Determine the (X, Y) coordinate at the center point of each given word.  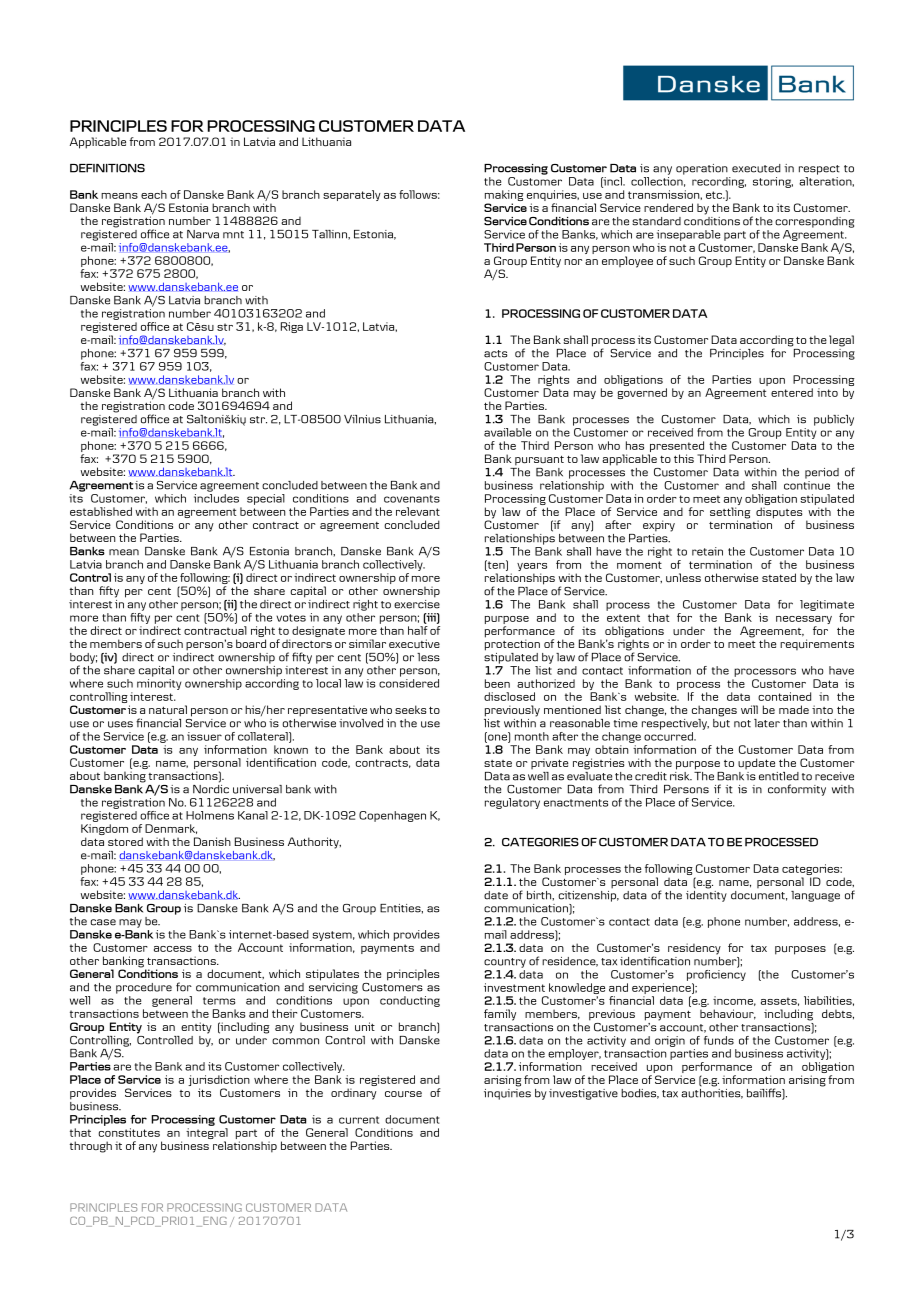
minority (159, 684)
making (504, 197)
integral (207, 1135)
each (154, 194)
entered (792, 392)
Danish (212, 841)
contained (784, 696)
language (815, 896)
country (505, 963)
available (507, 432)
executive (414, 643)
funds (719, 1040)
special (266, 499)
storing (773, 182)
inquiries (507, 1094)
